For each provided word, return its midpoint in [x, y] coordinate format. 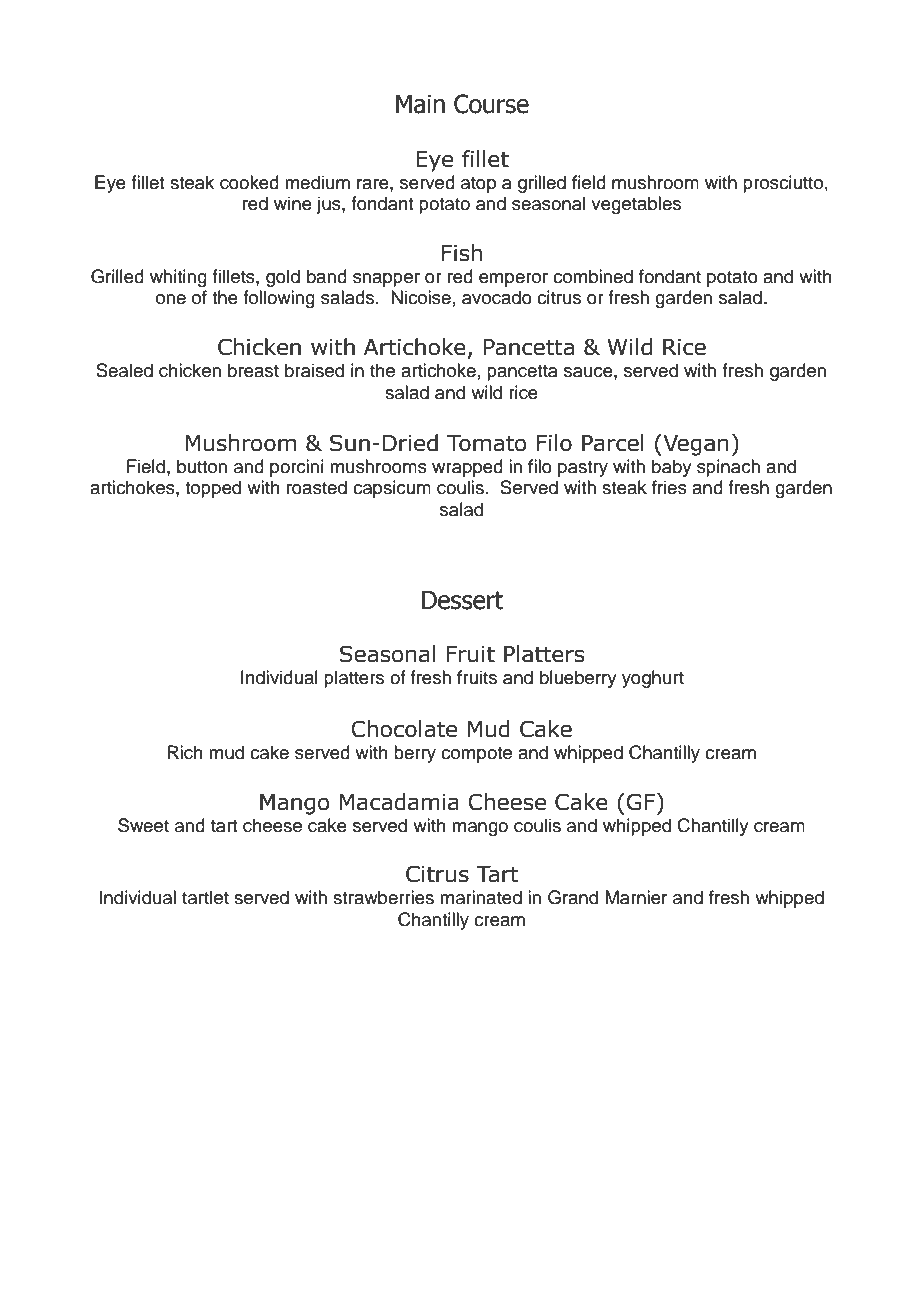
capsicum [392, 489]
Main [420, 104]
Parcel [613, 443]
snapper [386, 280]
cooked [249, 182]
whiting [178, 278]
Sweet [143, 825]
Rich [185, 752]
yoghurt [653, 679]
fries [669, 487]
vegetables [636, 205]
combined [593, 276]
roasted [317, 487]
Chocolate [404, 729]
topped [213, 489]
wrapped [467, 468]
